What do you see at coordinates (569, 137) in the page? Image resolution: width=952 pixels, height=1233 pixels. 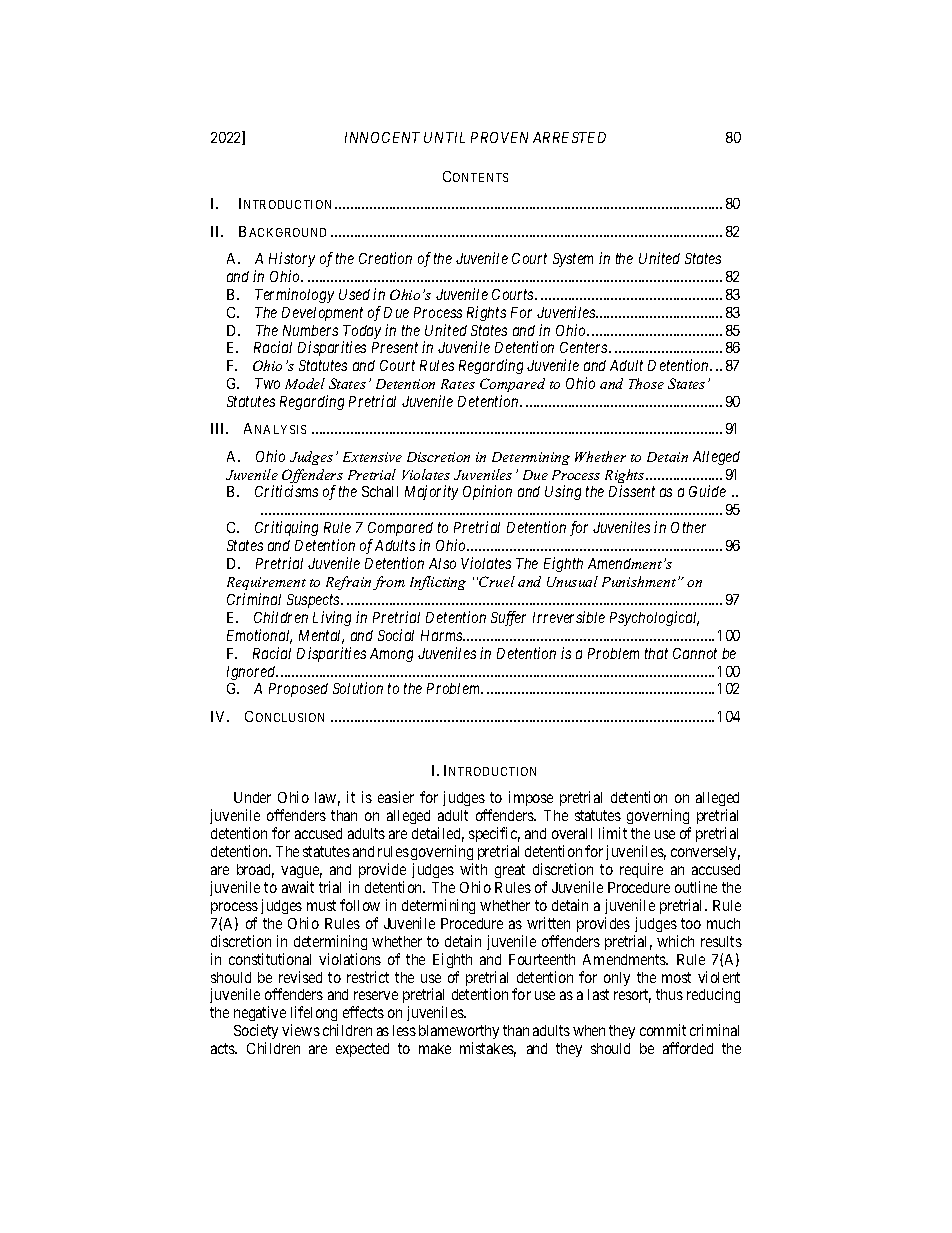 I see `ARRESTED` at bounding box center [569, 137].
